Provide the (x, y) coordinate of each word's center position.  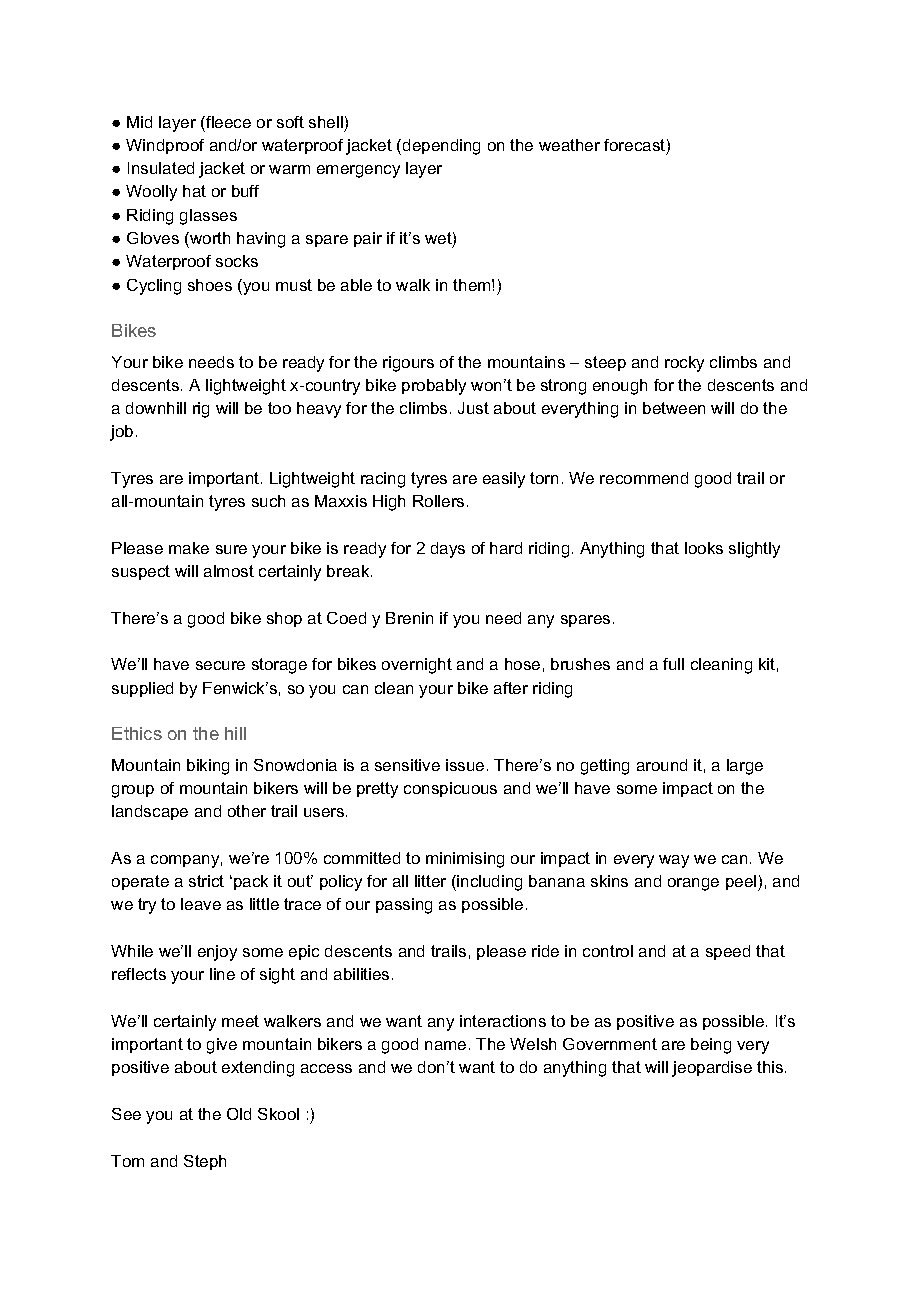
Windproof (165, 146)
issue (465, 765)
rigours (408, 364)
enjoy (217, 953)
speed (728, 952)
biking (208, 767)
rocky (684, 364)
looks (704, 548)
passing (404, 906)
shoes (210, 285)
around (662, 765)
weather (569, 145)
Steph (205, 1162)
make (189, 548)
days (448, 550)
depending (441, 147)
